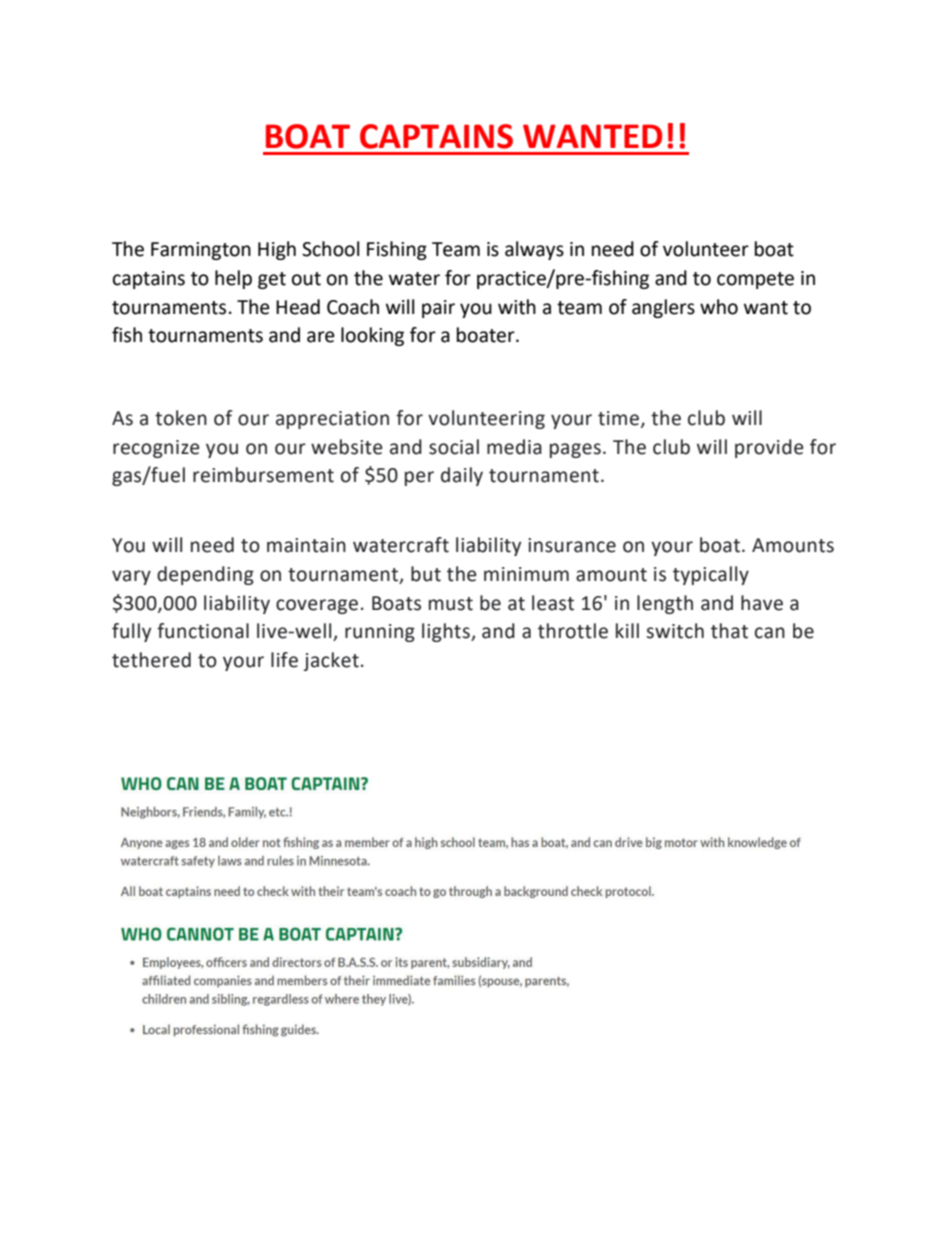 The width and height of the document is (952, 1233). Describe the element at coordinates (447, 632) in the document. I see `lights` at that location.
